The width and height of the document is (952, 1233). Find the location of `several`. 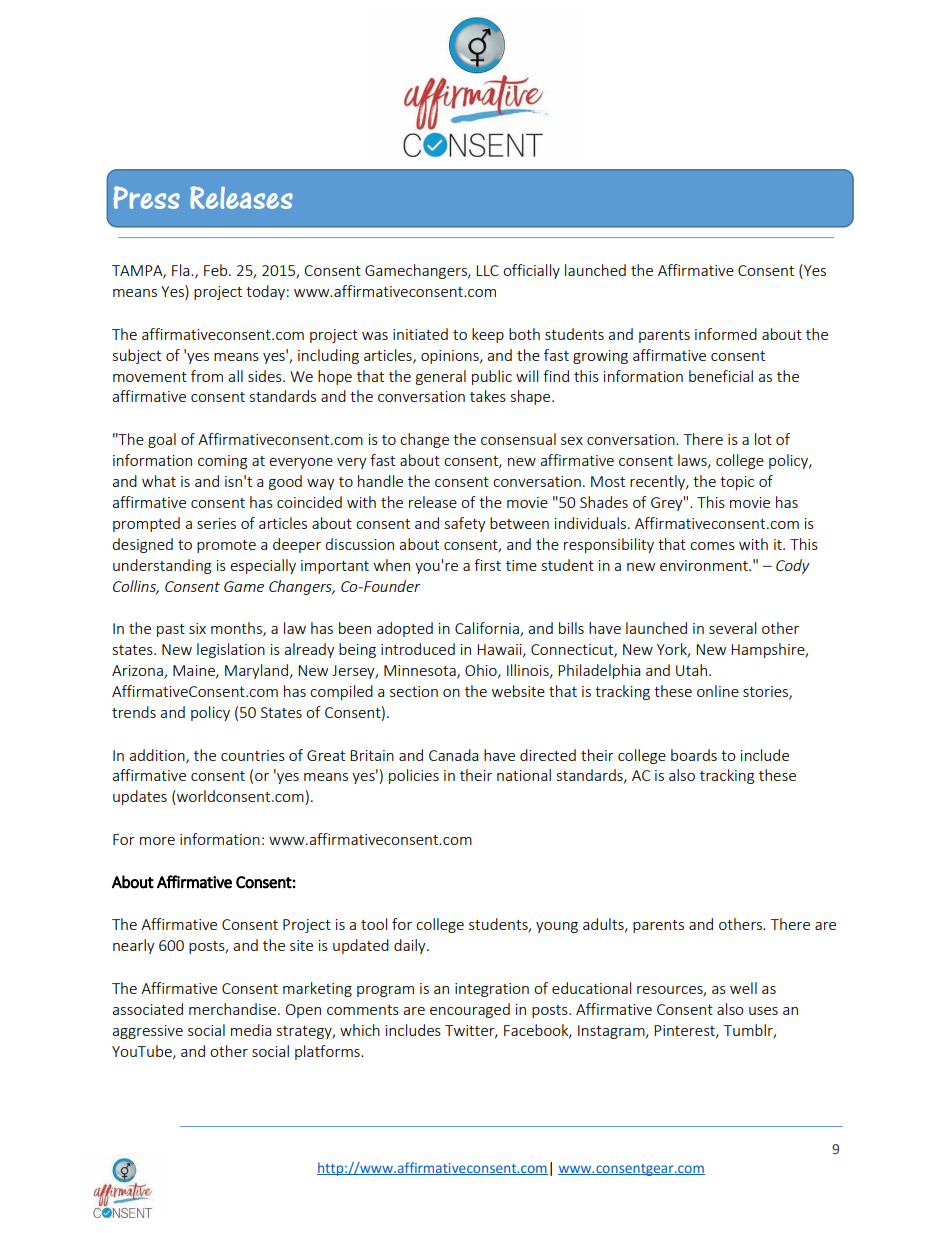

several is located at coordinates (732, 628).
